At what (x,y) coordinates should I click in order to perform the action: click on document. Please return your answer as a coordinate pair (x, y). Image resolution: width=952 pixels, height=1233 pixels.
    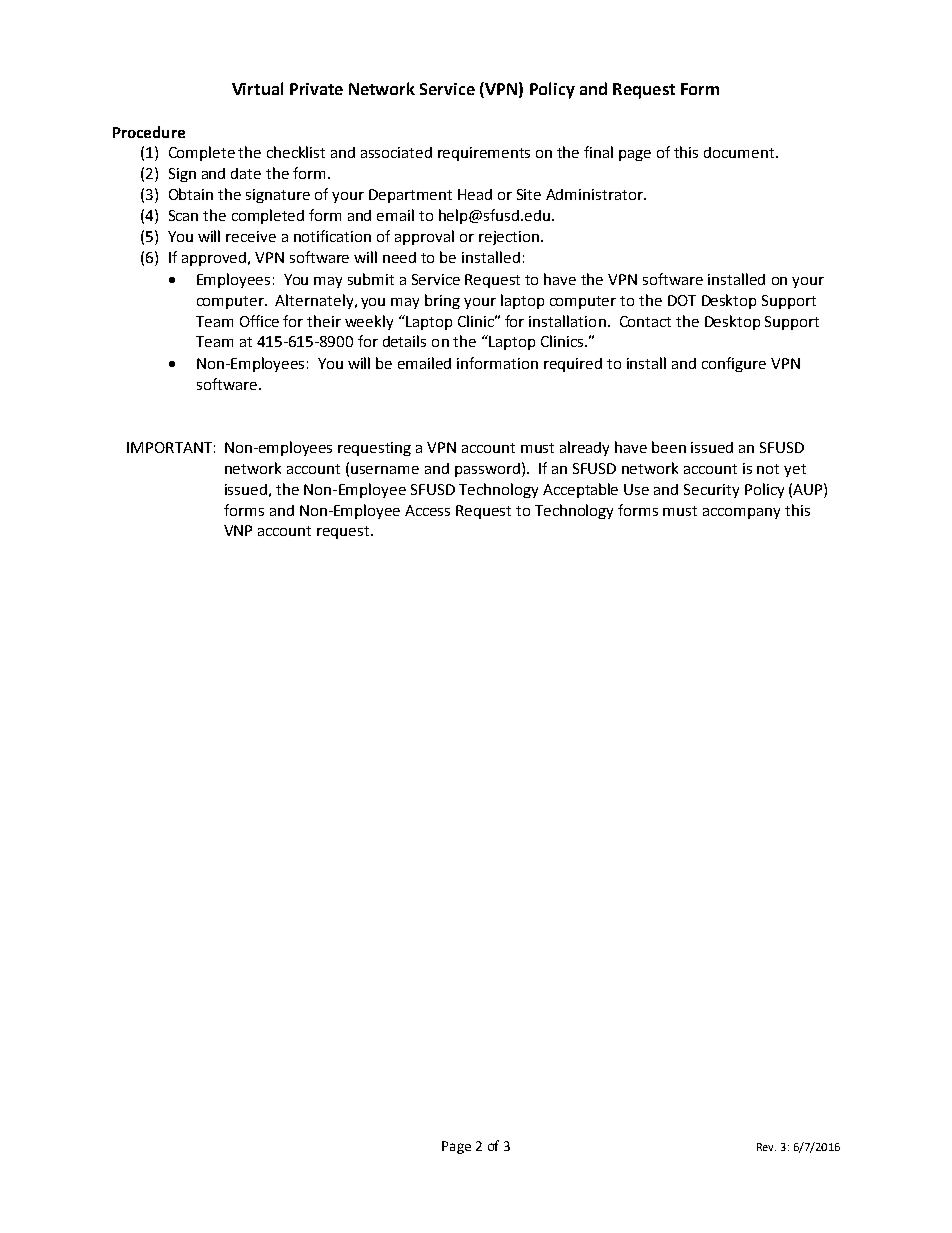
    Looking at the image, I should click on (740, 152).
